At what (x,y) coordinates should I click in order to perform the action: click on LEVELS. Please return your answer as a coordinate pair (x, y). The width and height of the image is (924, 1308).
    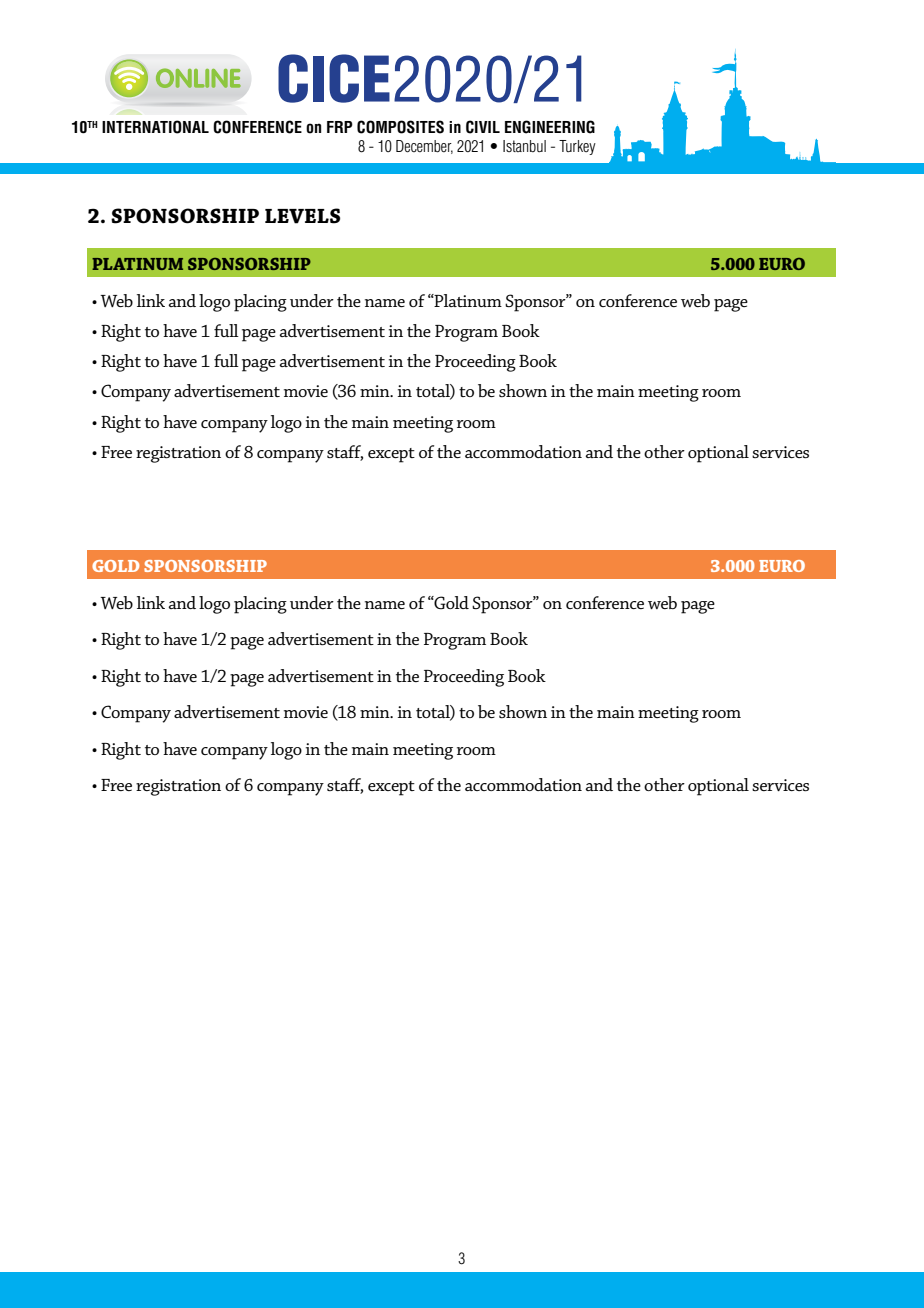
    Looking at the image, I should click on (302, 216).
